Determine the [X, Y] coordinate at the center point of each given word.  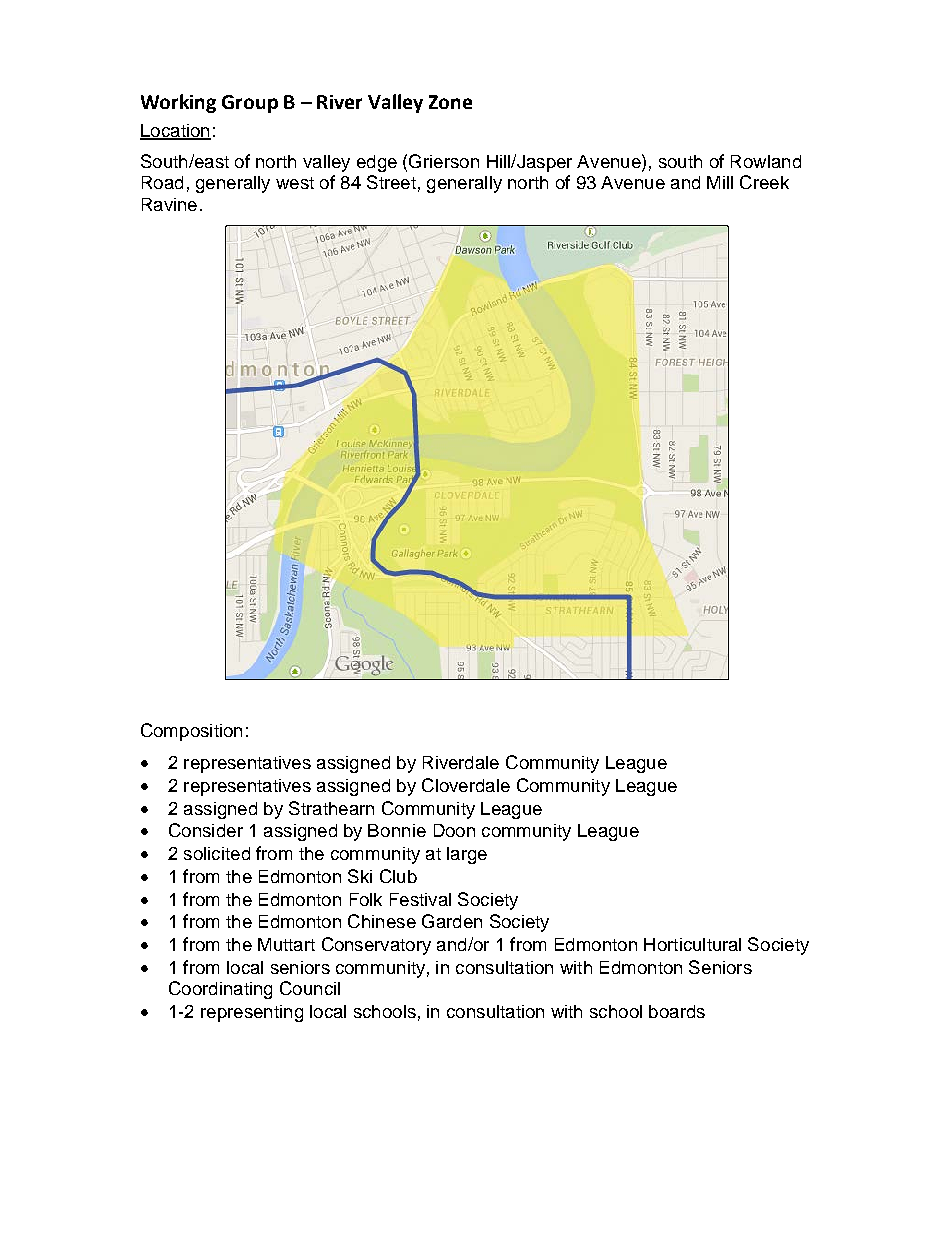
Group [250, 104]
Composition [191, 732]
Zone [450, 102]
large [467, 855]
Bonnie [397, 830]
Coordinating [220, 990]
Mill [720, 182]
